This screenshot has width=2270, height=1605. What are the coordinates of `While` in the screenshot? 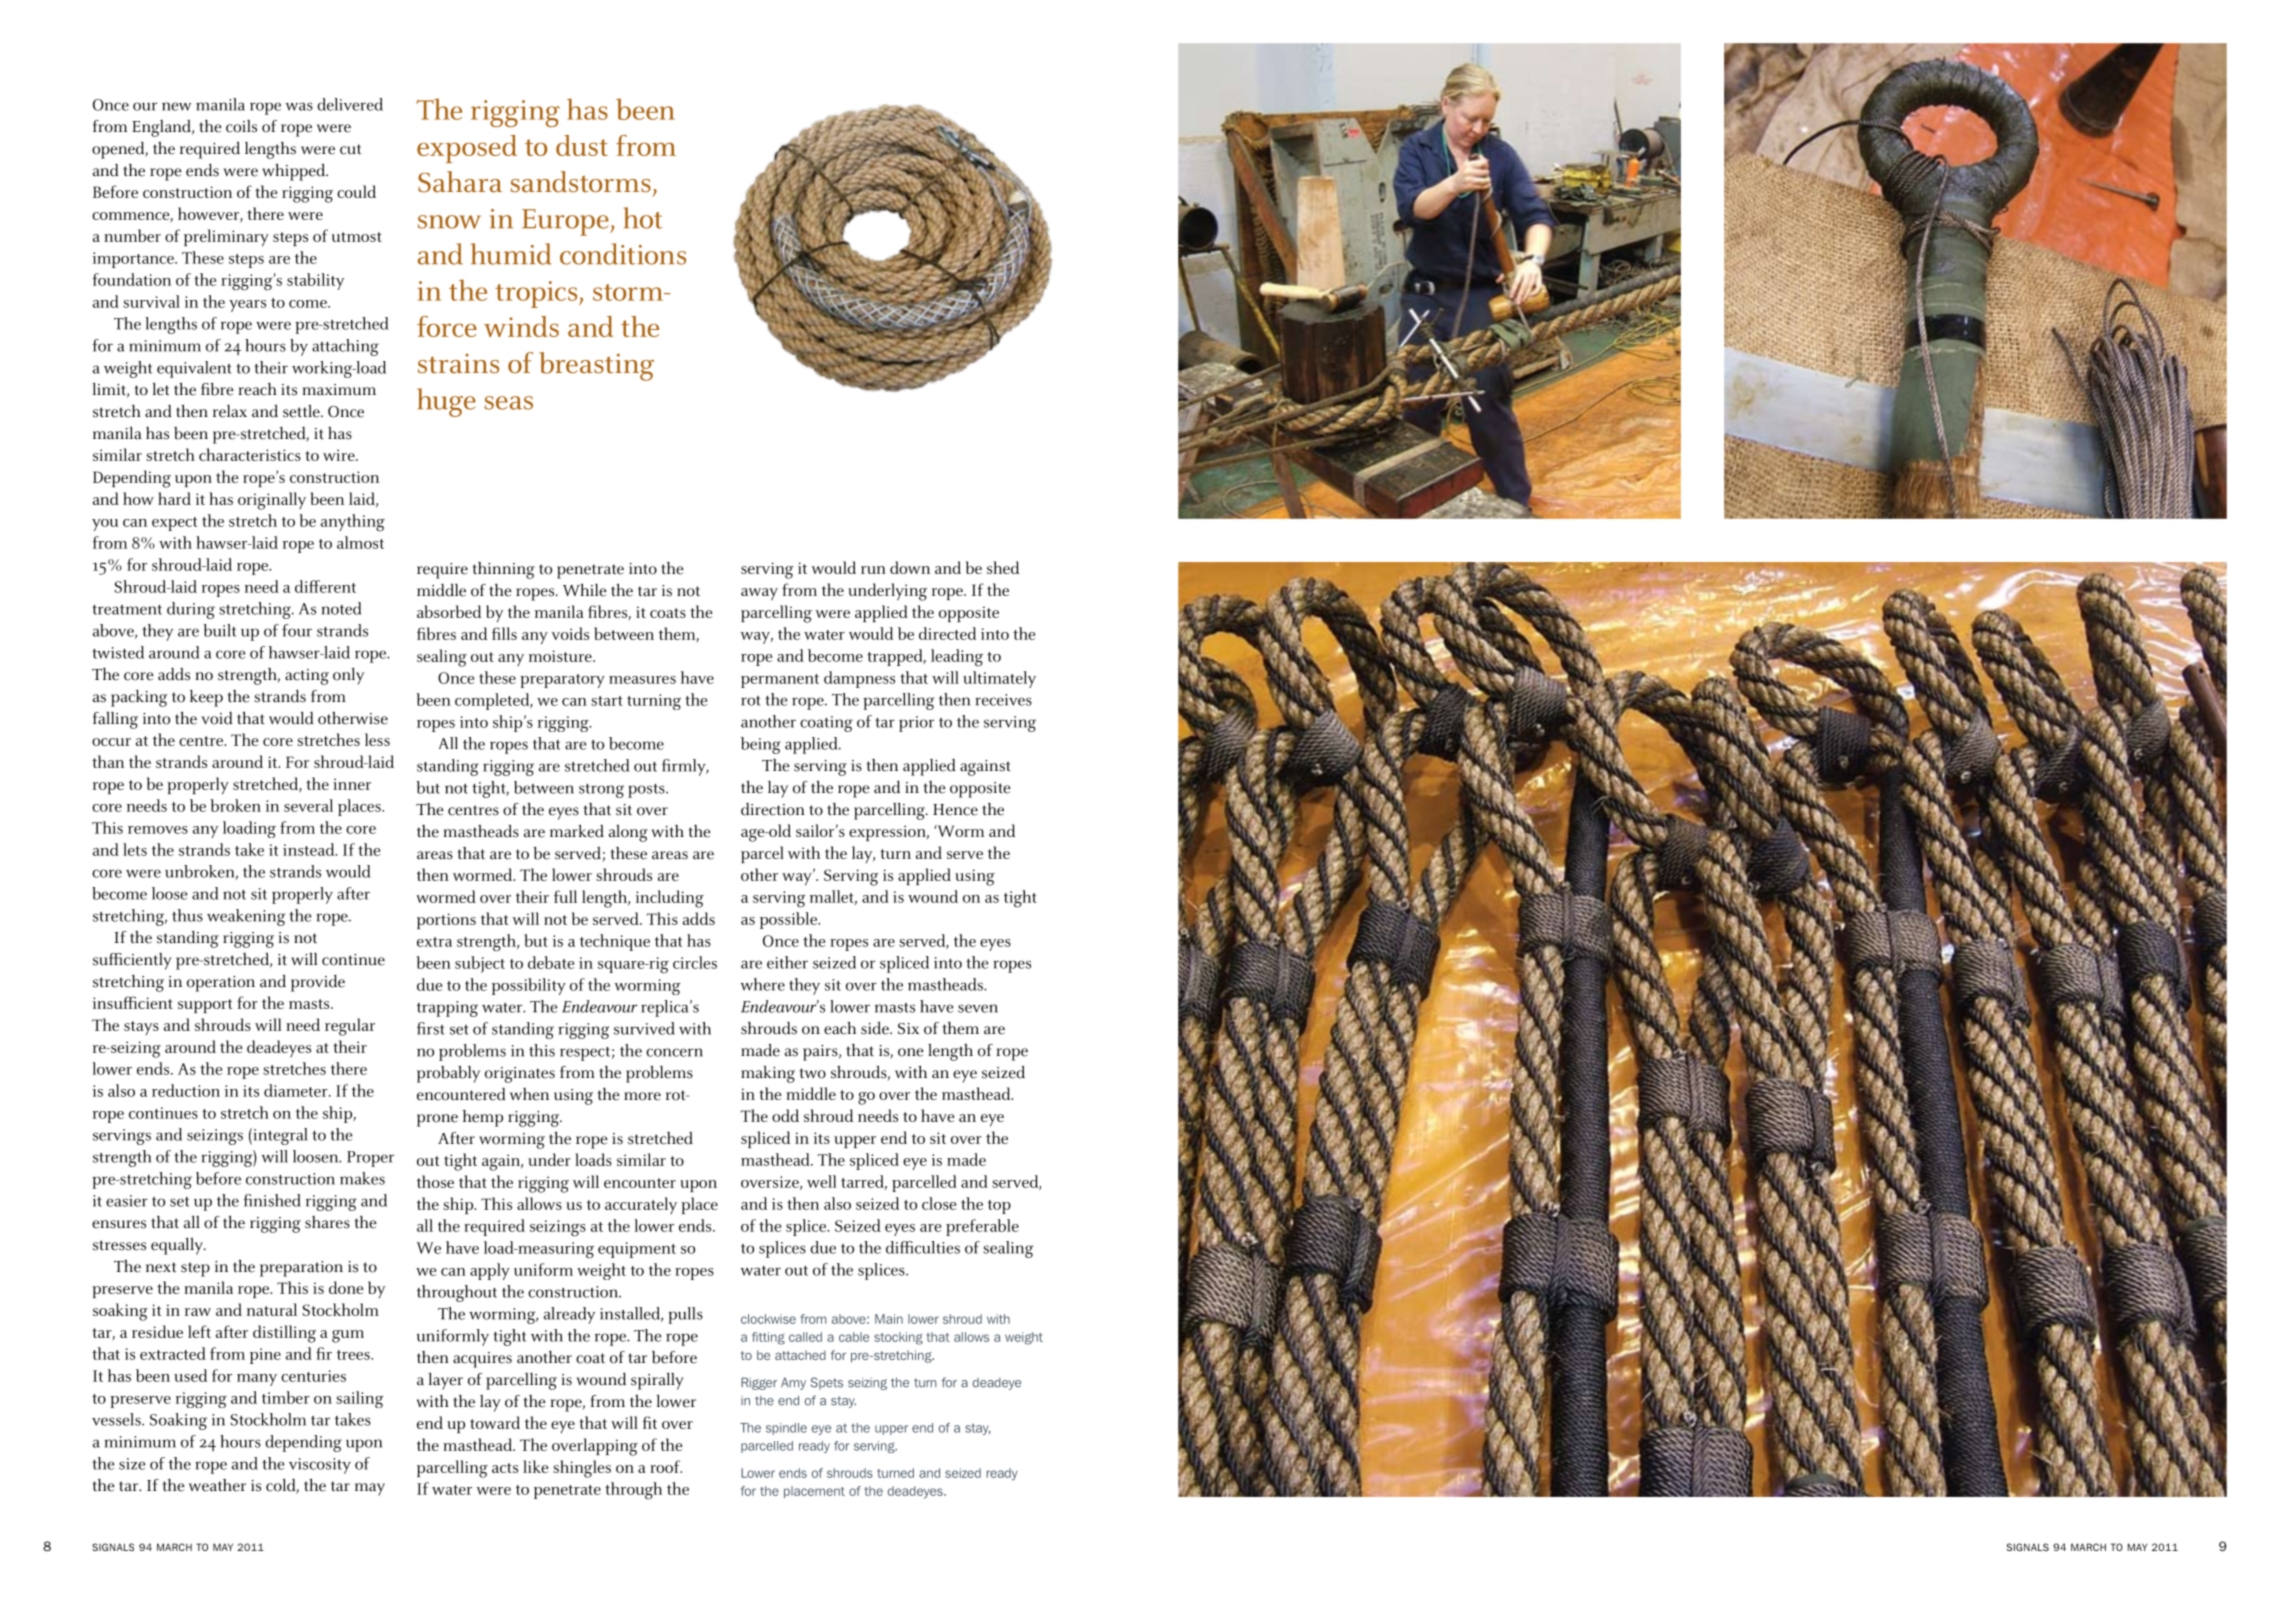 It's located at (585, 590).
